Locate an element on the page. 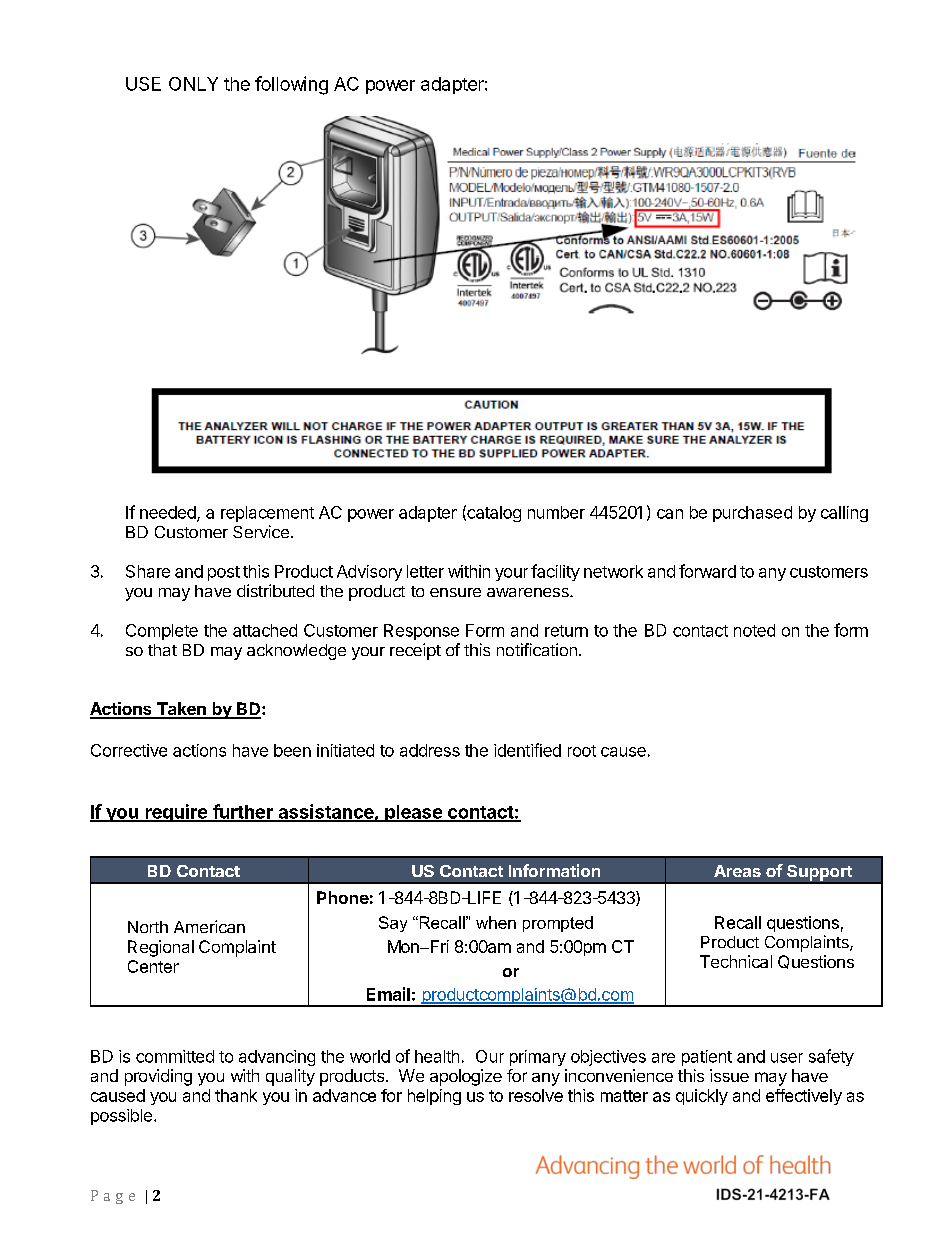 The width and height of the image is (952, 1233). identified is located at coordinates (527, 750).
